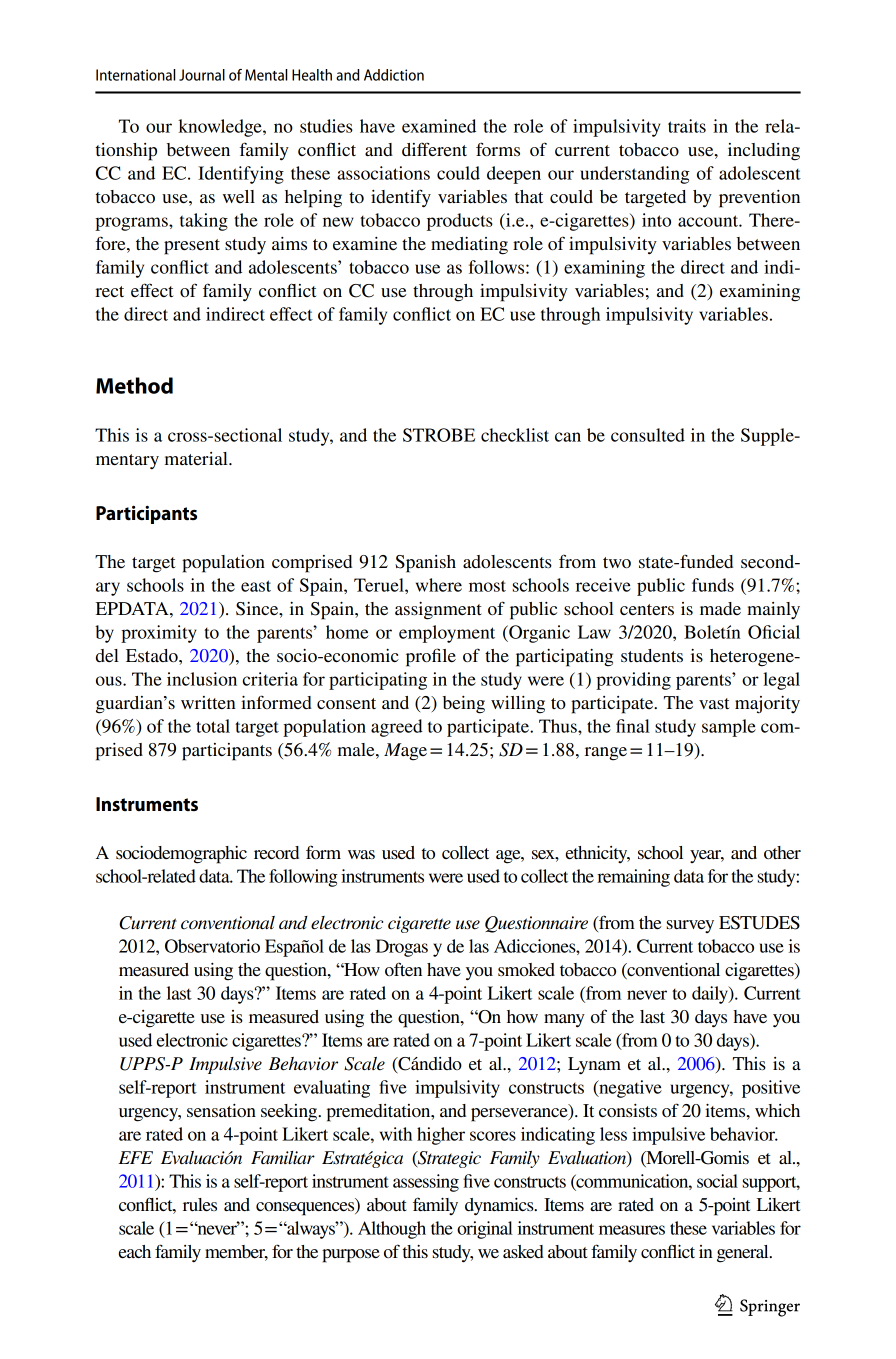 The width and height of the page is (896, 1359). What do you see at coordinates (276, 852) in the page?
I see `record` at bounding box center [276, 852].
